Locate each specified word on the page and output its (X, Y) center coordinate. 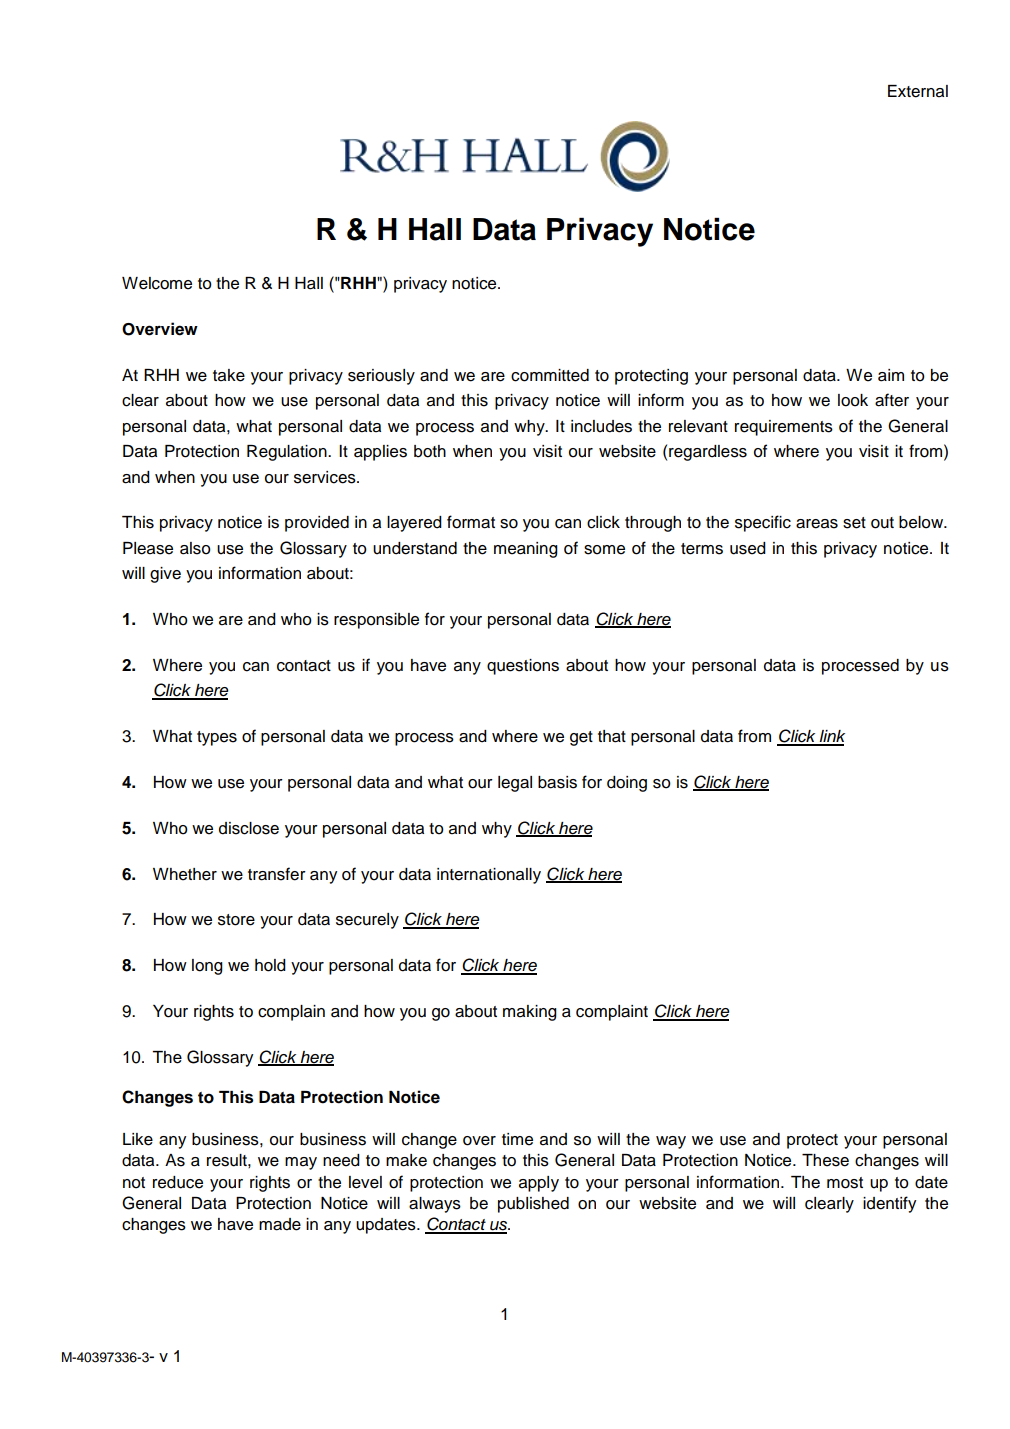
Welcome (157, 283)
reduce (178, 1182)
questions (523, 667)
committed (550, 375)
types (217, 738)
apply (539, 1184)
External (918, 91)
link (831, 737)
